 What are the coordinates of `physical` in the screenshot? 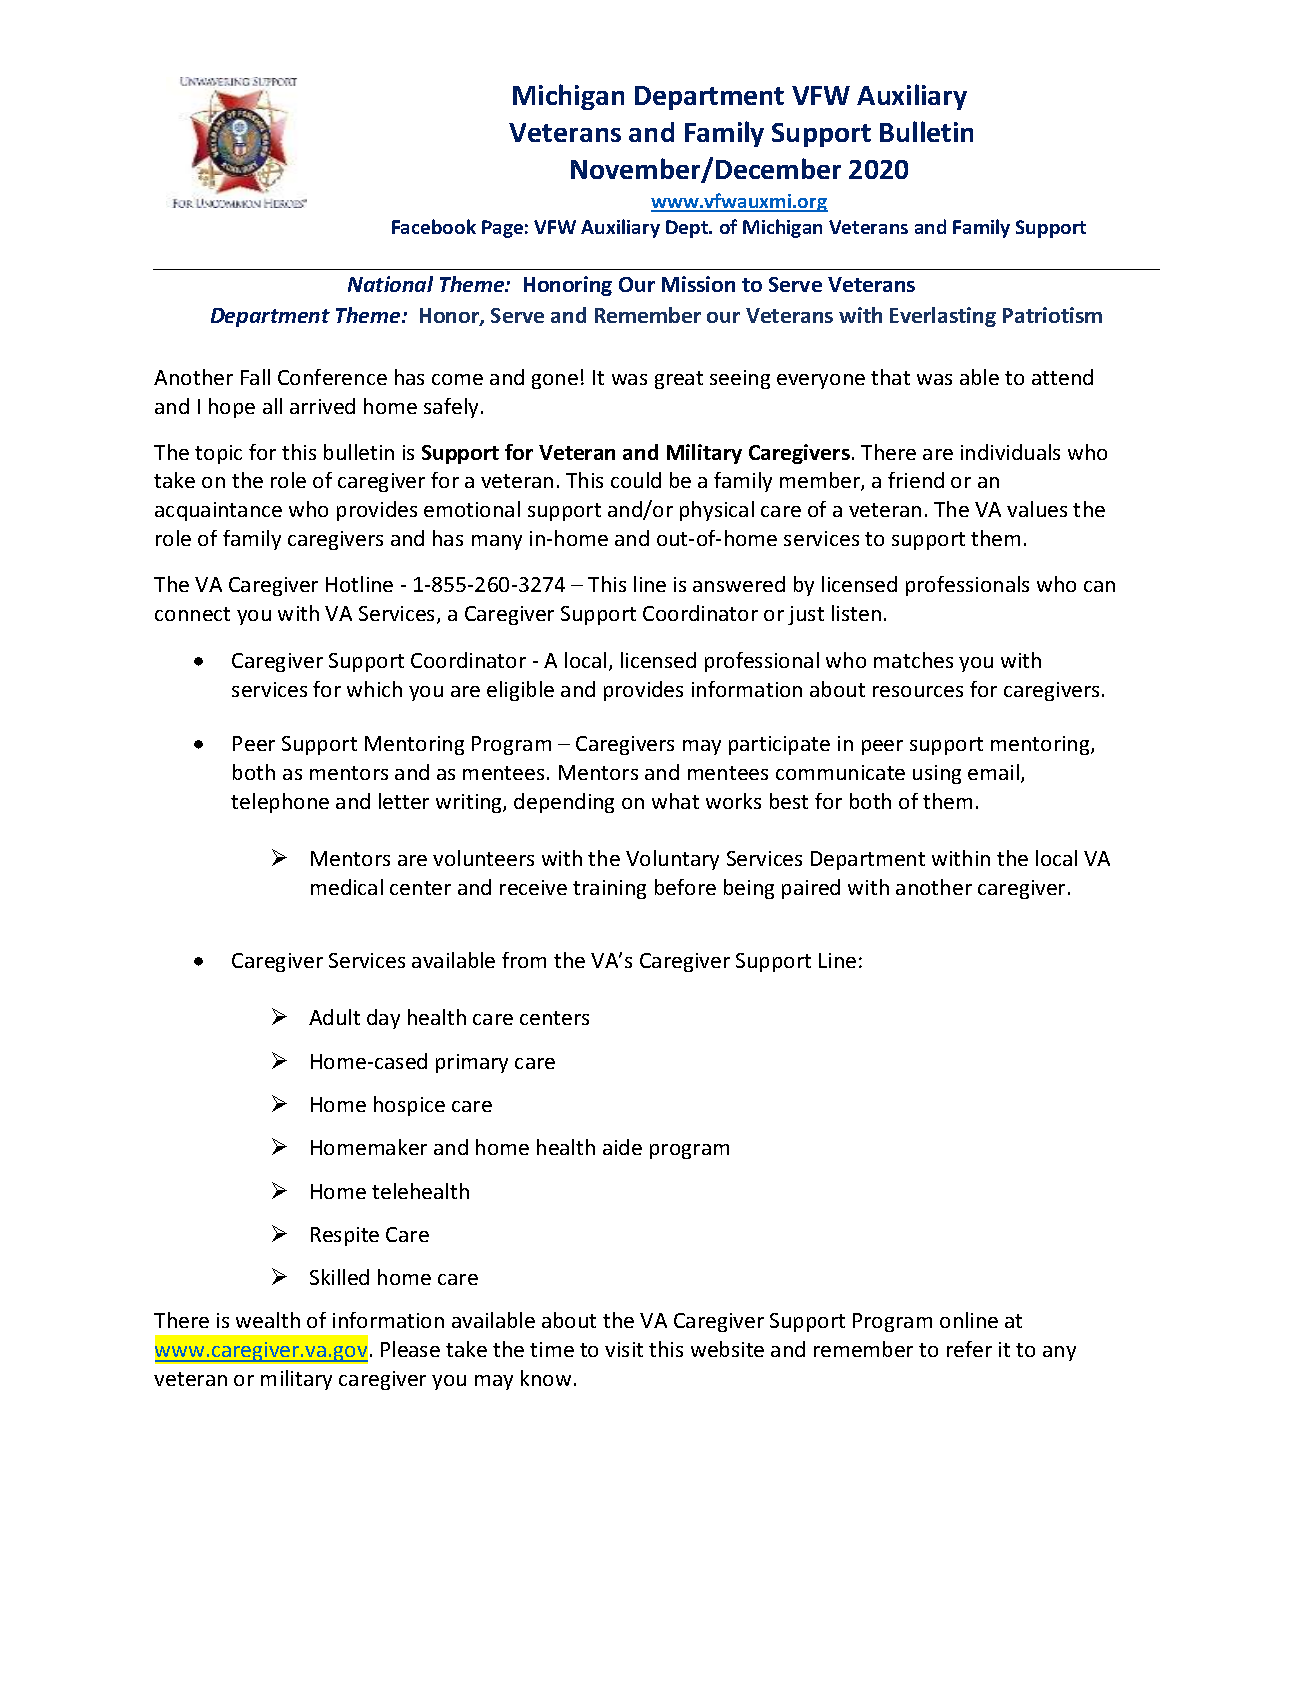 It's located at (717, 511).
